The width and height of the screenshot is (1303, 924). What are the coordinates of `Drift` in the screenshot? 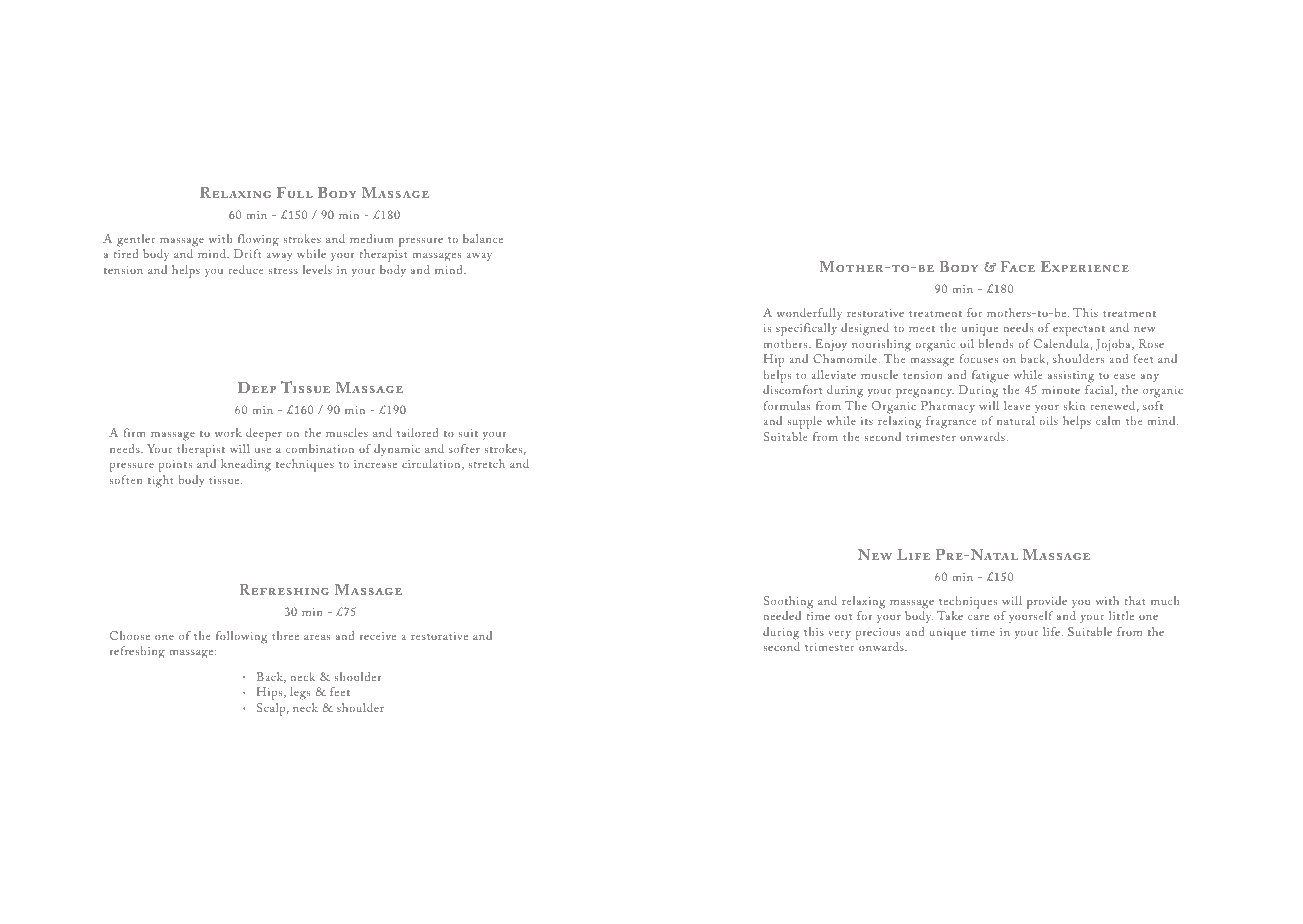 It's located at (248, 253).
